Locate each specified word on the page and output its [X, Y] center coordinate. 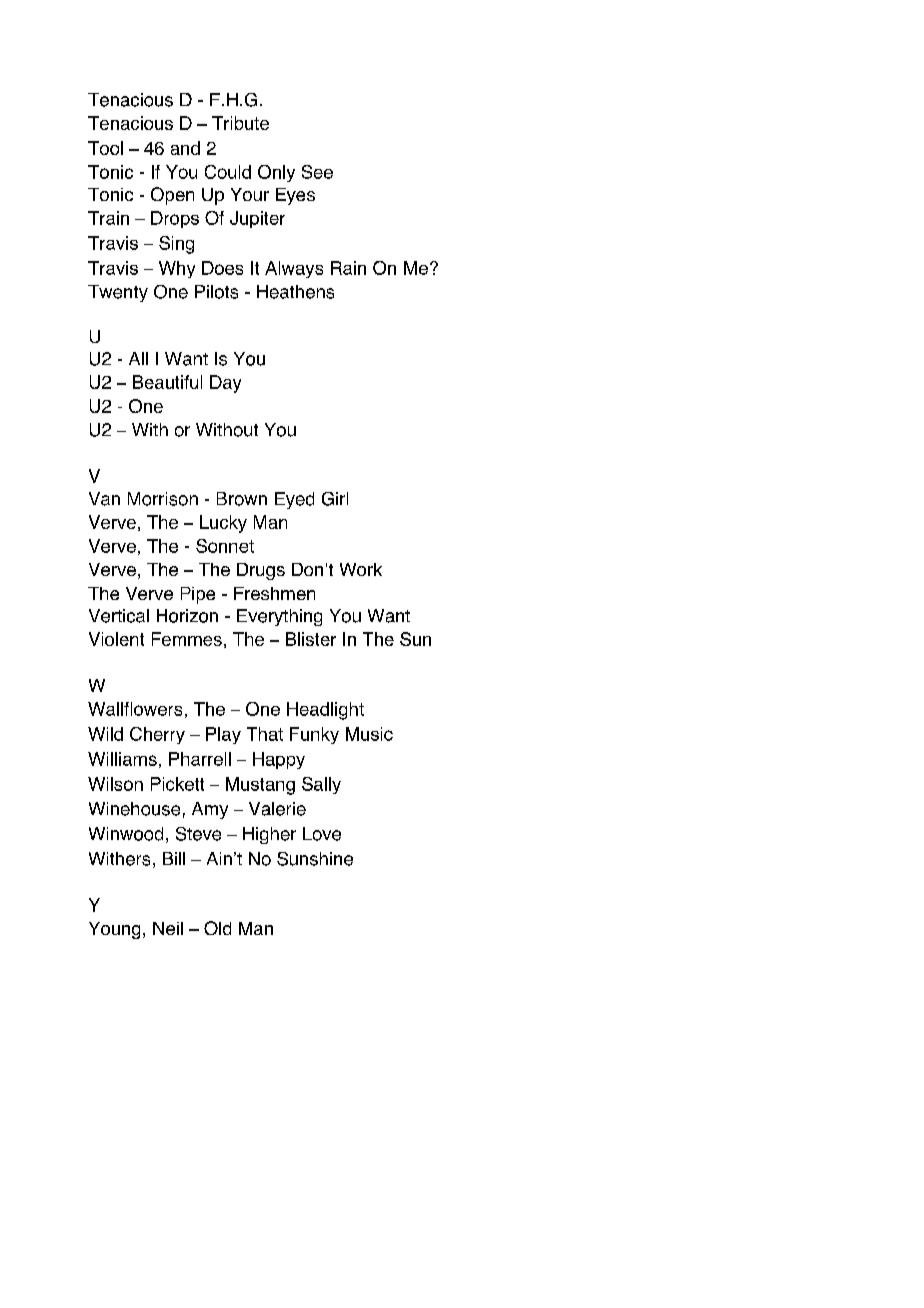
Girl [335, 499]
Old [217, 928]
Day [225, 384]
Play [223, 735]
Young [114, 930]
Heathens [295, 292]
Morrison [163, 499]
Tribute [240, 123]
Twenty [118, 293]
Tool [105, 148]
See [317, 172]
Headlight [325, 711]
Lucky [223, 524]
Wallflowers [135, 709]
